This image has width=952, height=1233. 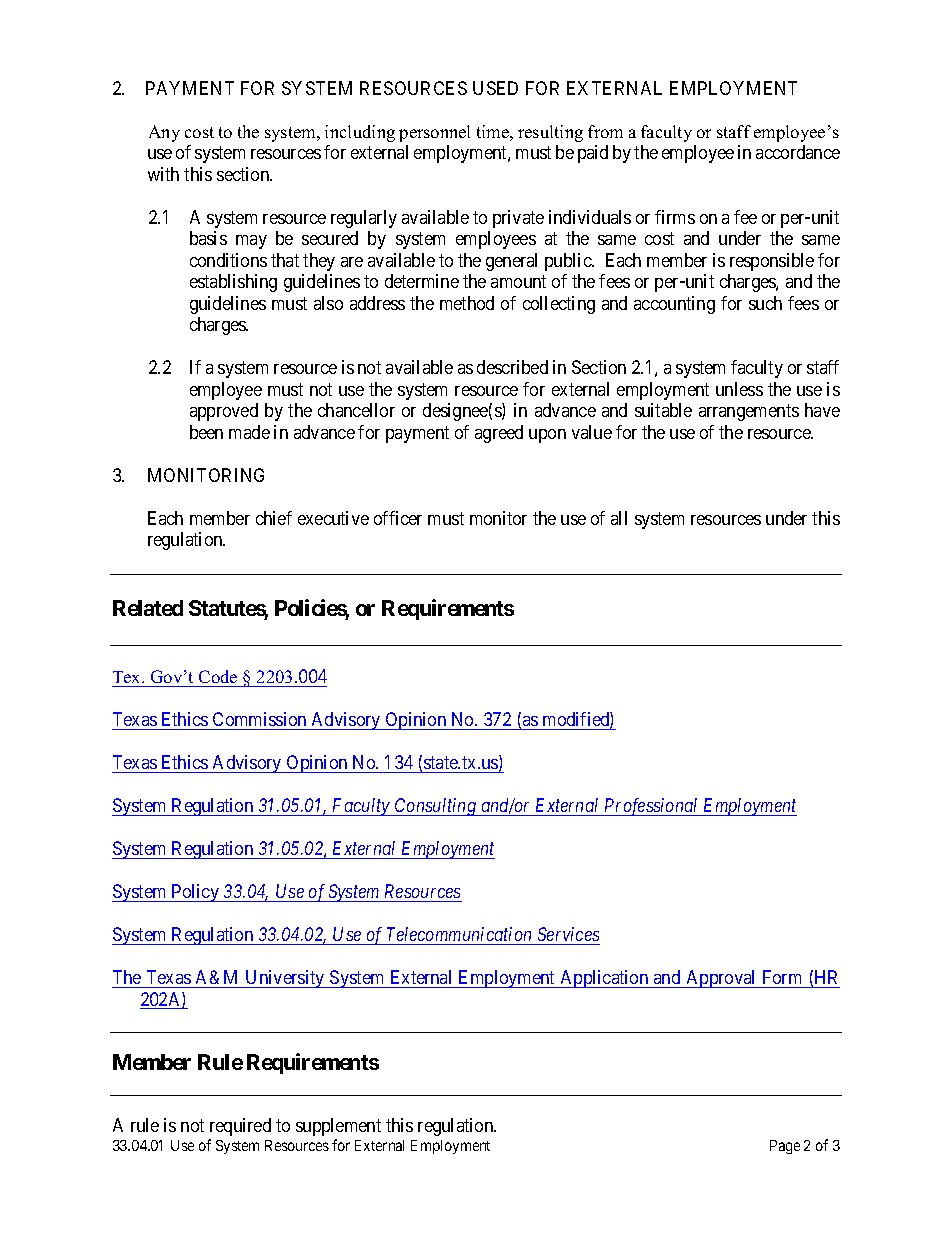 I want to click on Any, so click(x=164, y=133).
